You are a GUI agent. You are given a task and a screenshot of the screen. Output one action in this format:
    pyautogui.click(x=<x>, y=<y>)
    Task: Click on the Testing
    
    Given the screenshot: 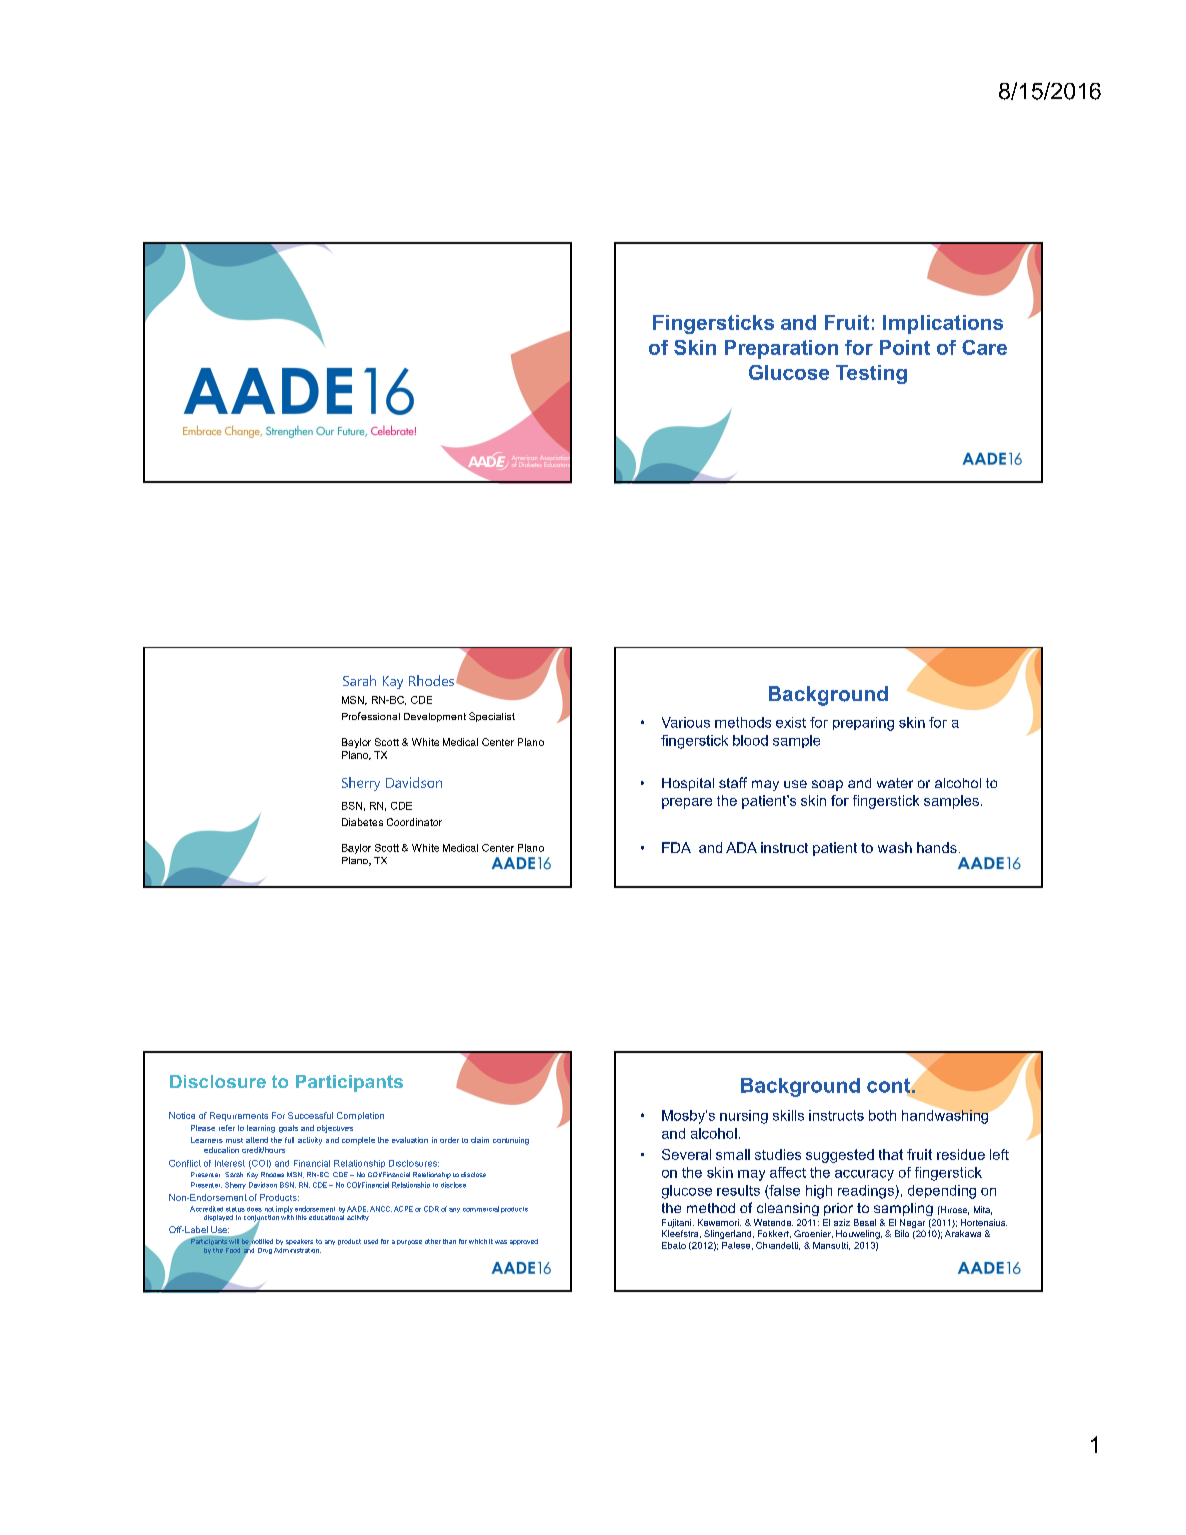 What is the action you would take?
    pyautogui.click(x=871, y=374)
